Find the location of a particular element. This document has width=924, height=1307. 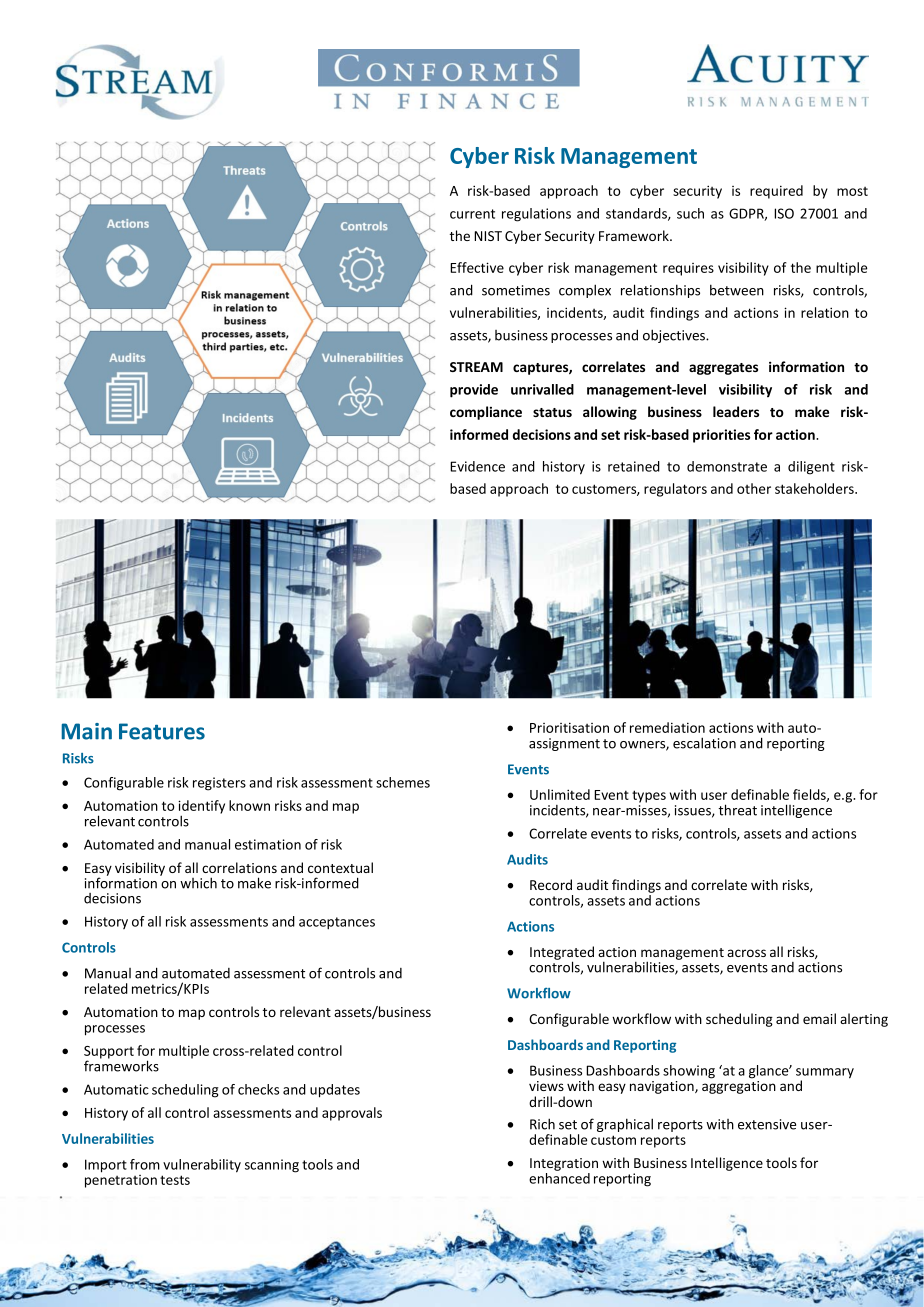

diligent is located at coordinates (811, 468).
